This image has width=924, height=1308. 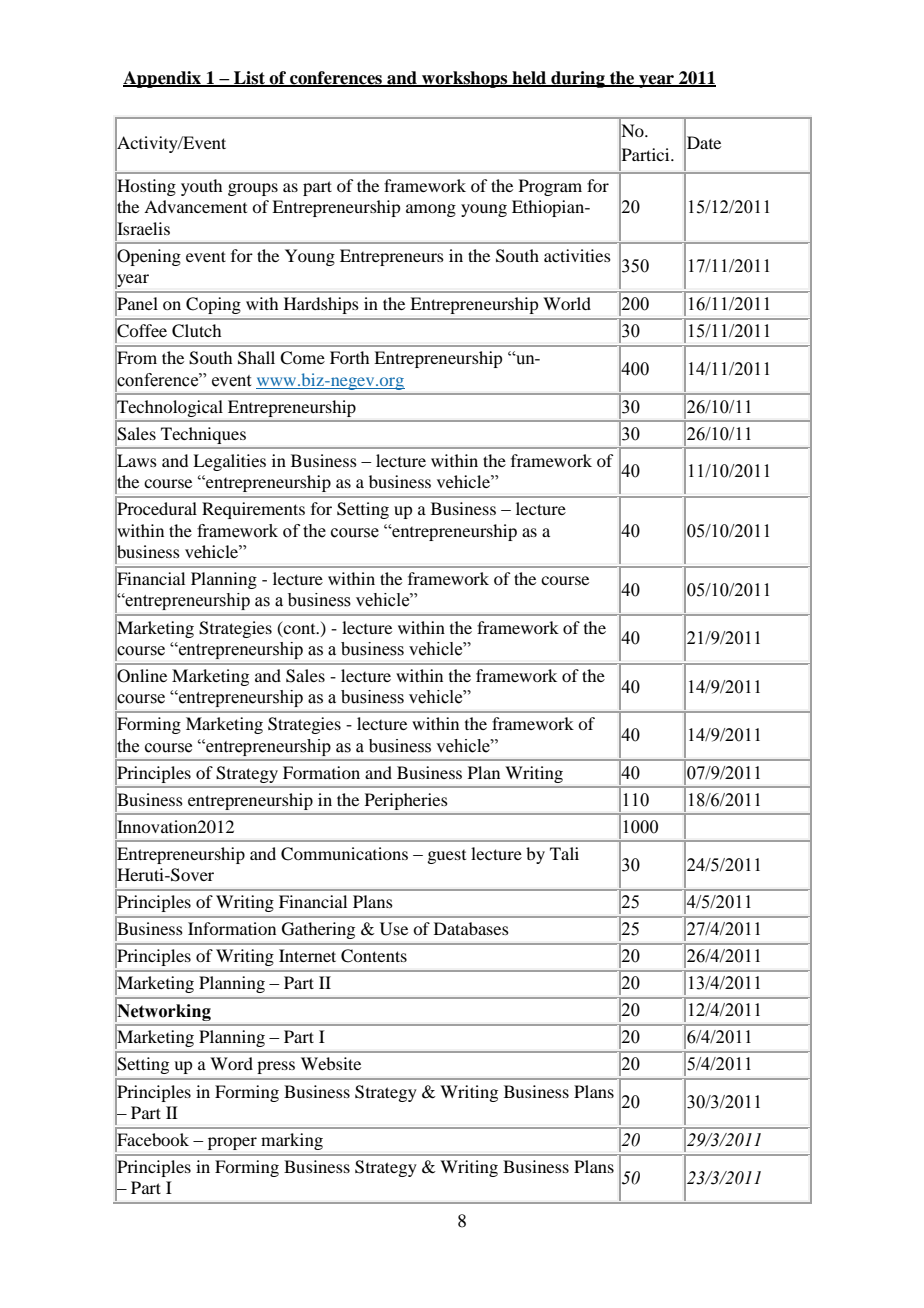 What do you see at coordinates (253, 510) in the image?
I see `Requirements` at bounding box center [253, 510].
